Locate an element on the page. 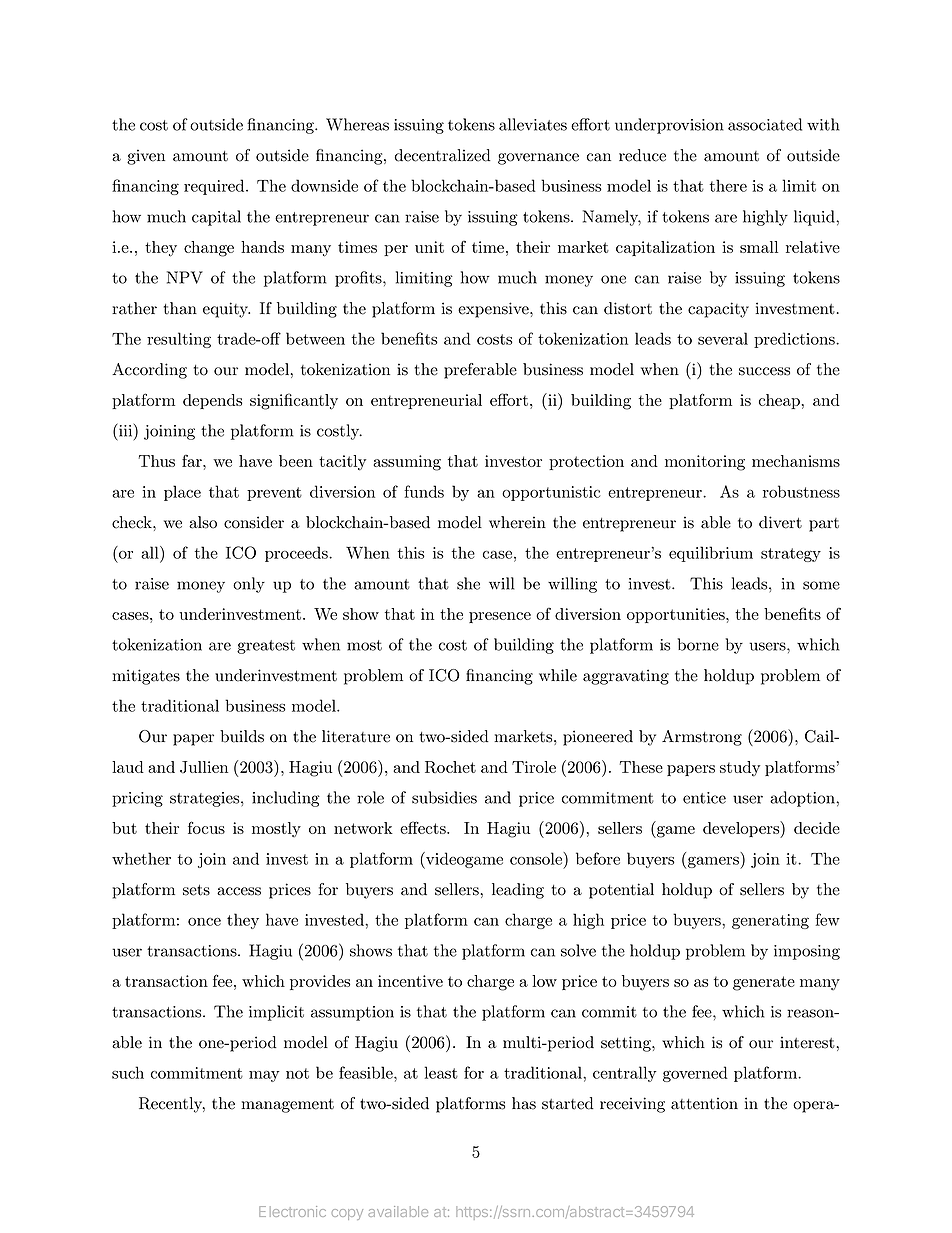 The image size is (952, 1233). attention is located at coordinates (704, 1103).
